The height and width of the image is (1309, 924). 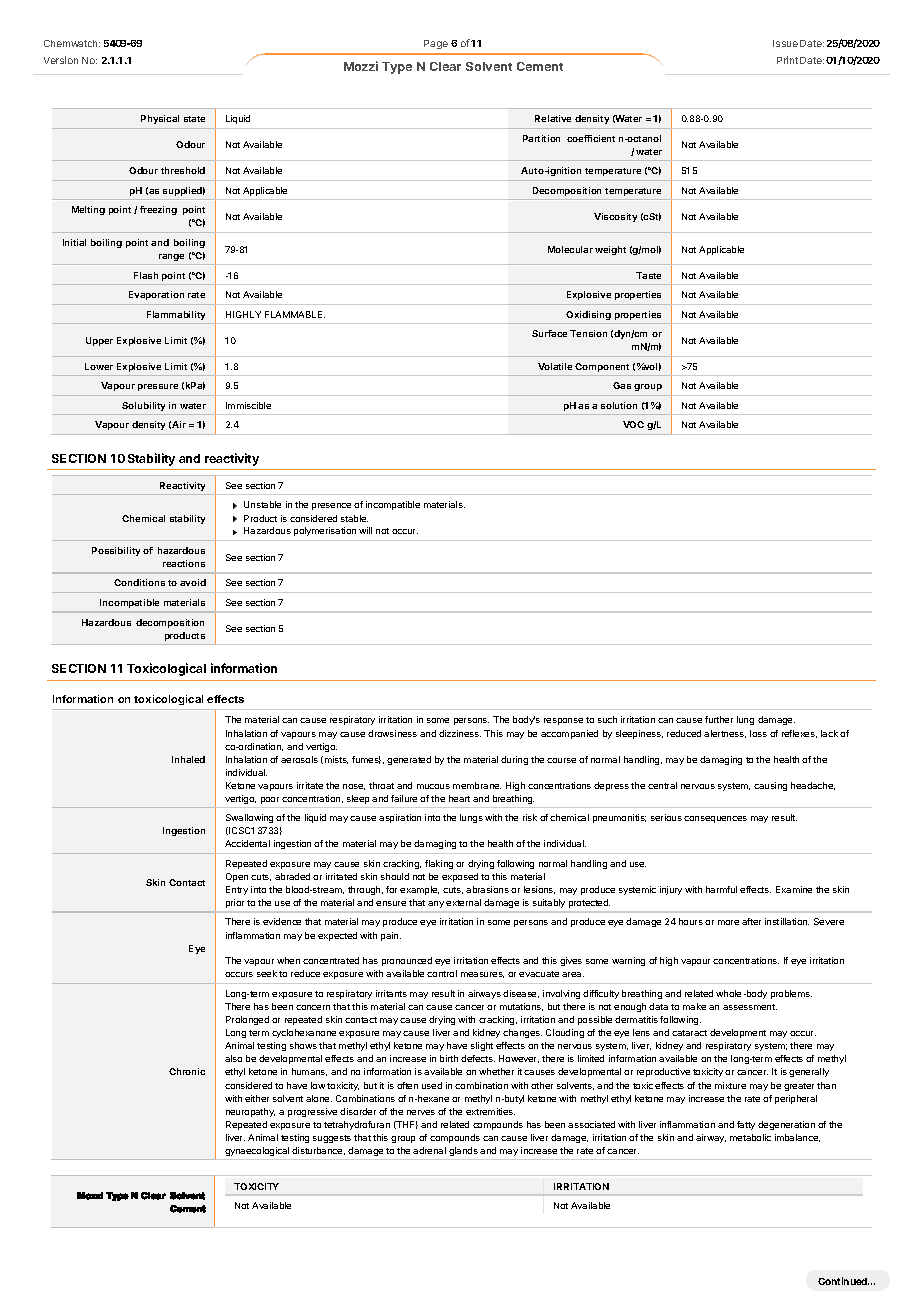 I want to click on harmful, so click(x=721, y=889).
